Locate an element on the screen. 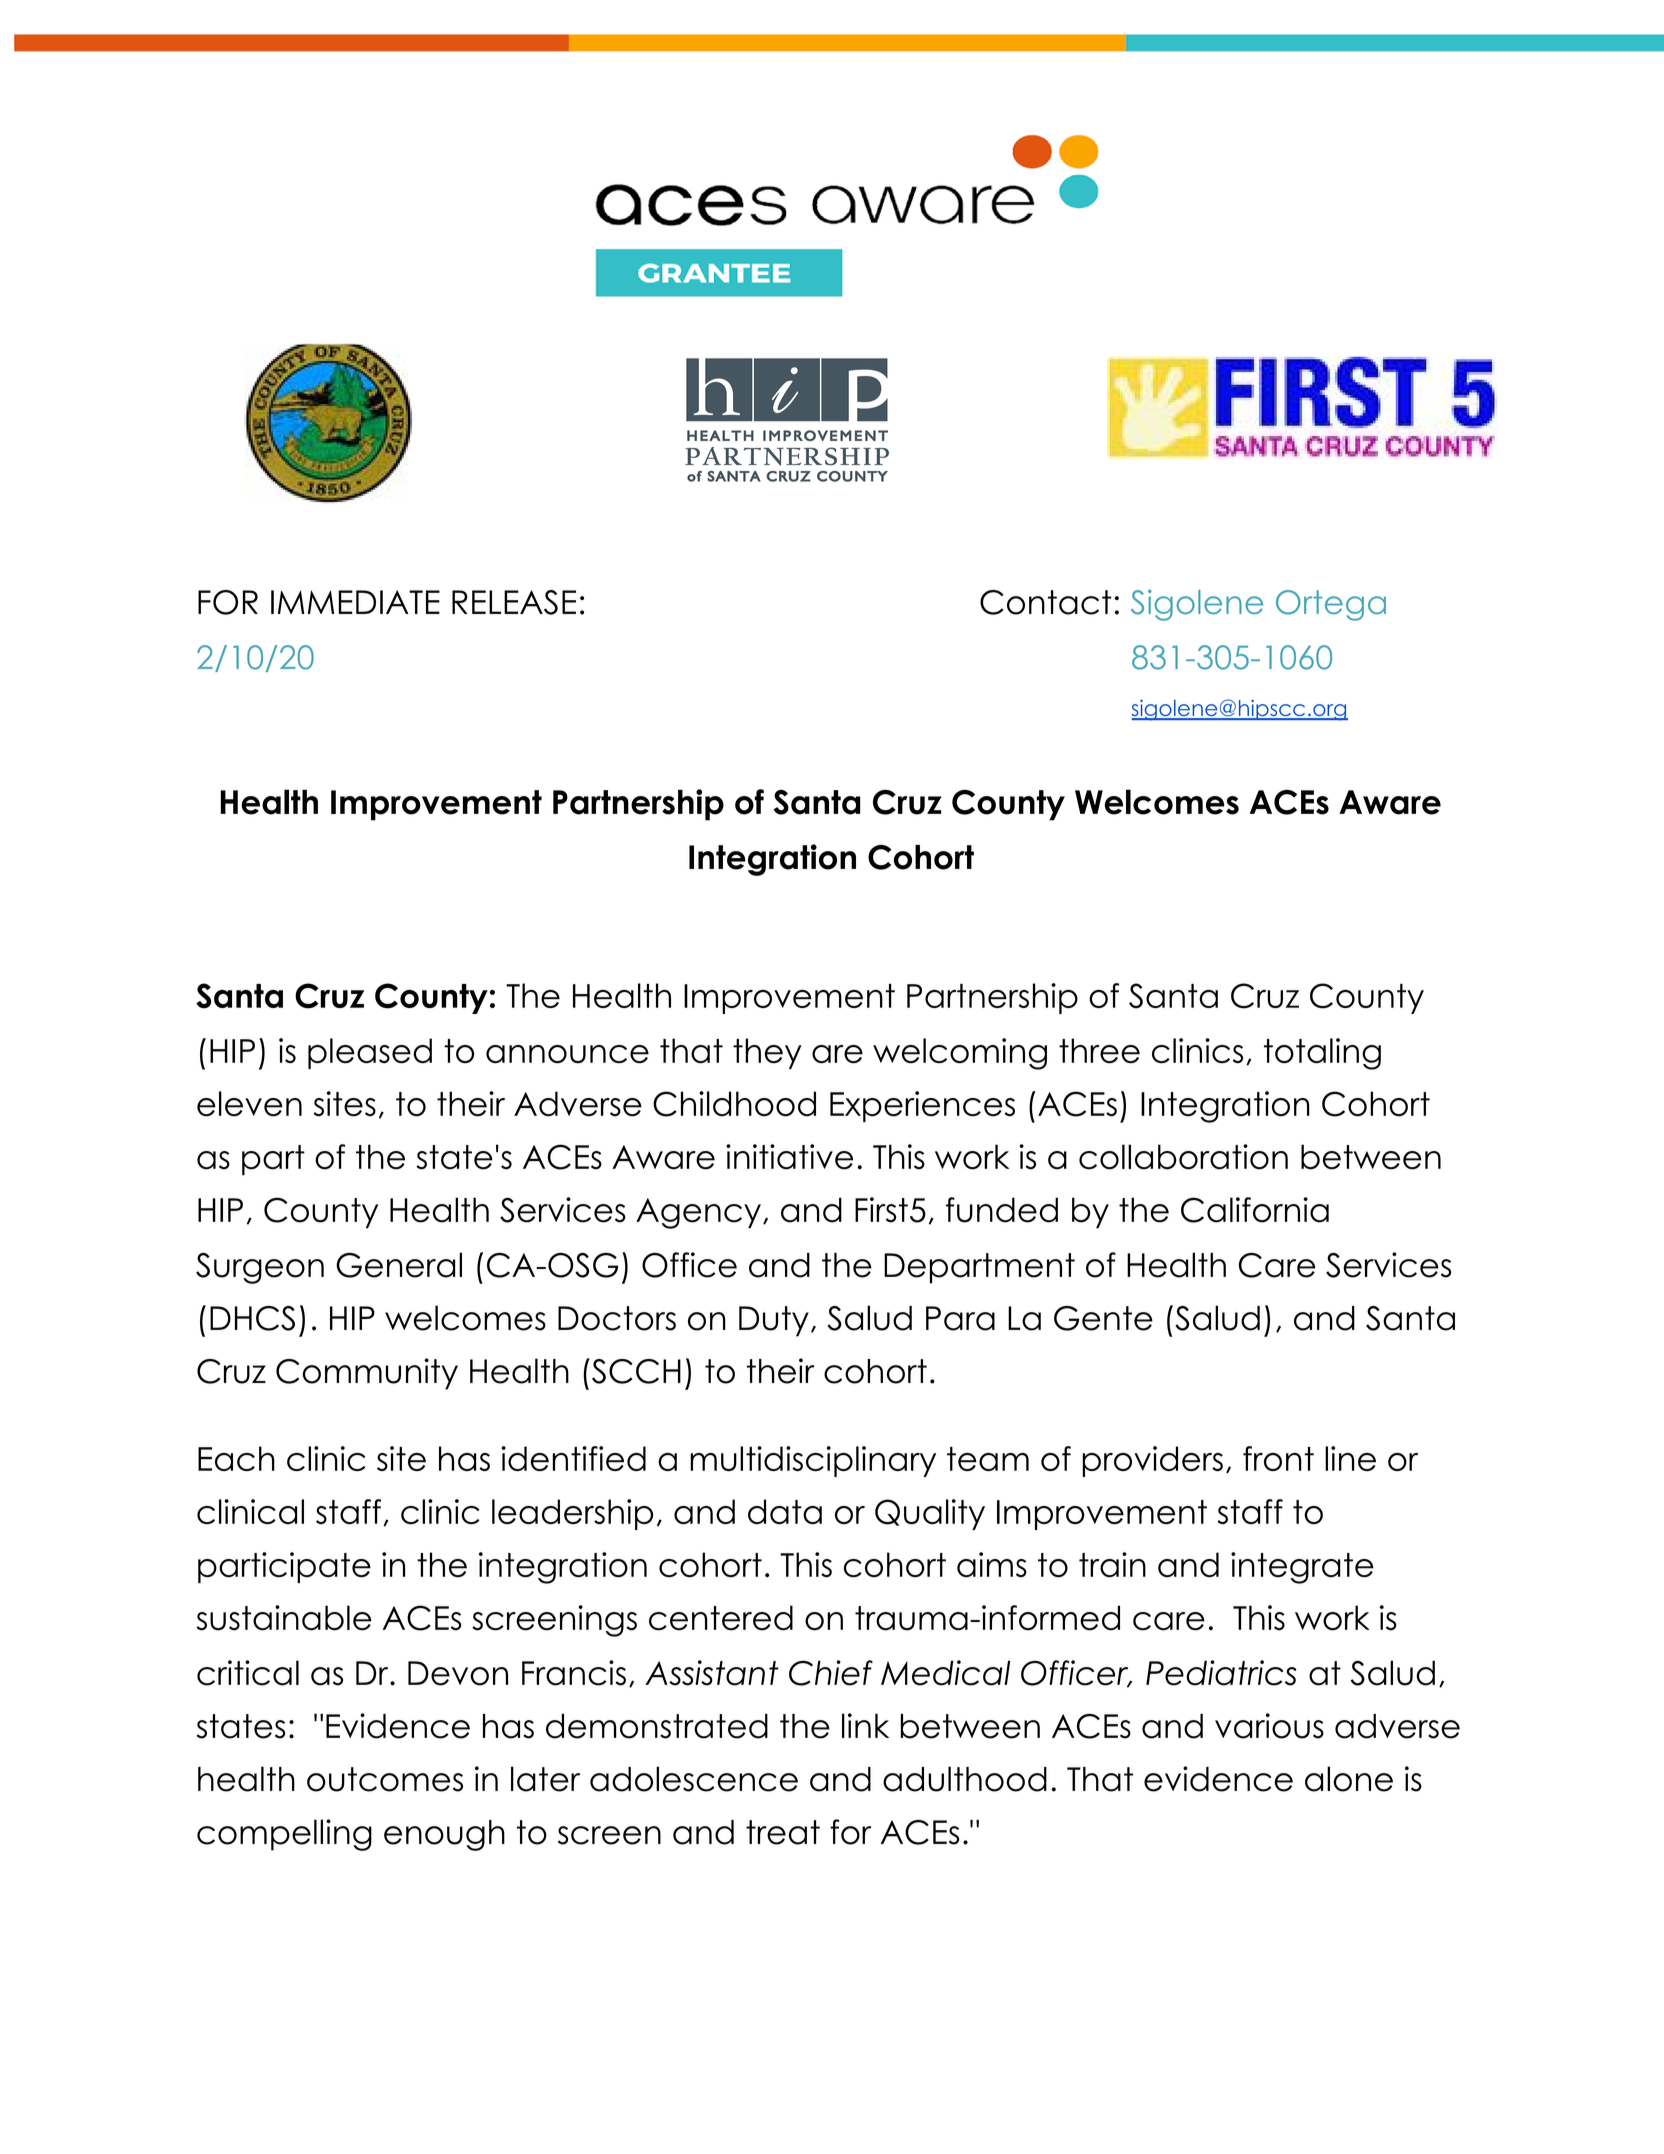 The height and width of the screenshot is (2154, 1664). three is located at coordinates (1099, 1050).
